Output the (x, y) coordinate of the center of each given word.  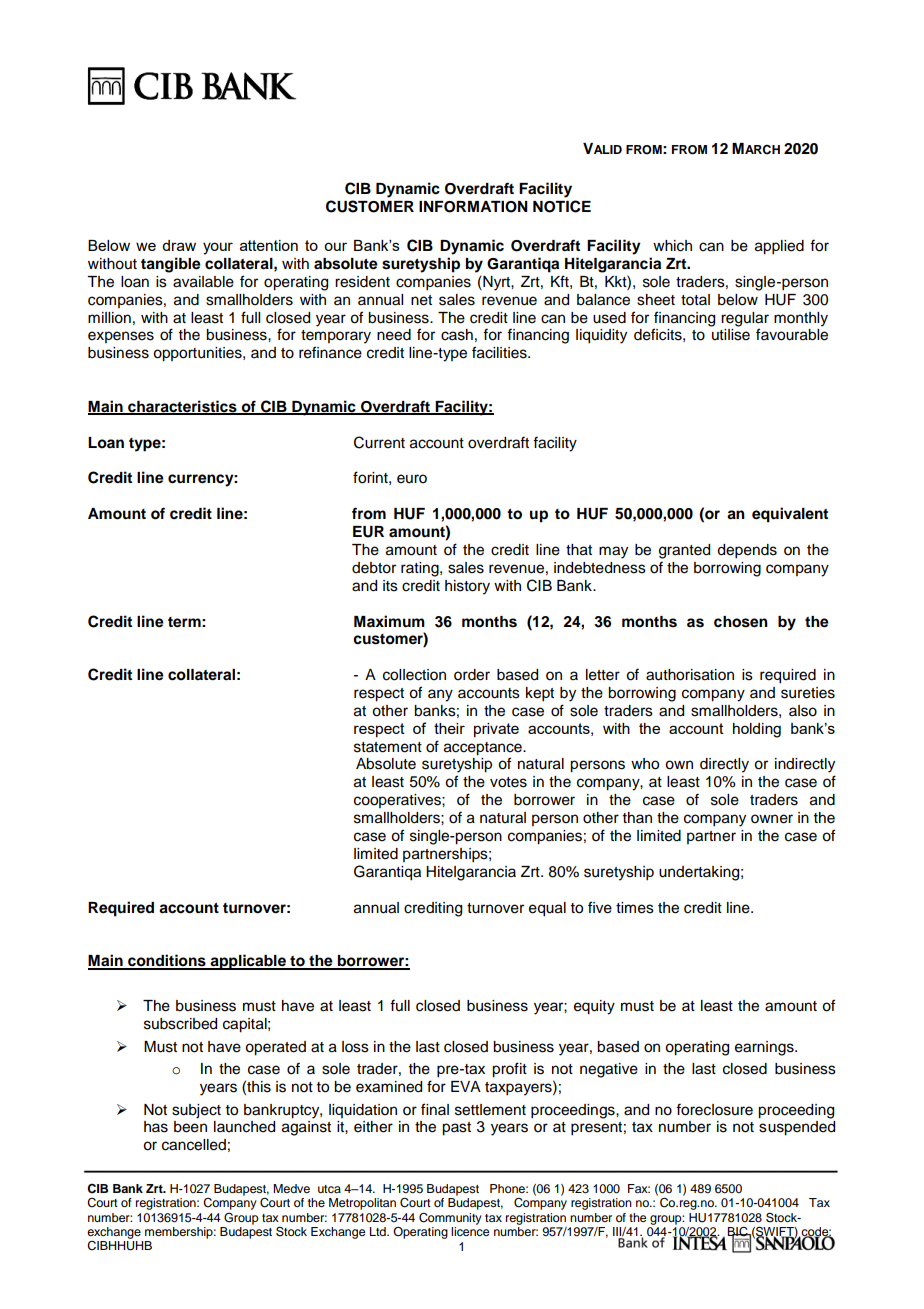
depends (747, 551)
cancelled (194, 1145)
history (467, 587)
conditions (167, 961)
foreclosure (714, 1109)
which (672, 246)
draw (179, 245)
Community (450, 1219)
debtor (374, 568)
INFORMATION (473, 207)
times (635, 908)
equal (547, 909)
